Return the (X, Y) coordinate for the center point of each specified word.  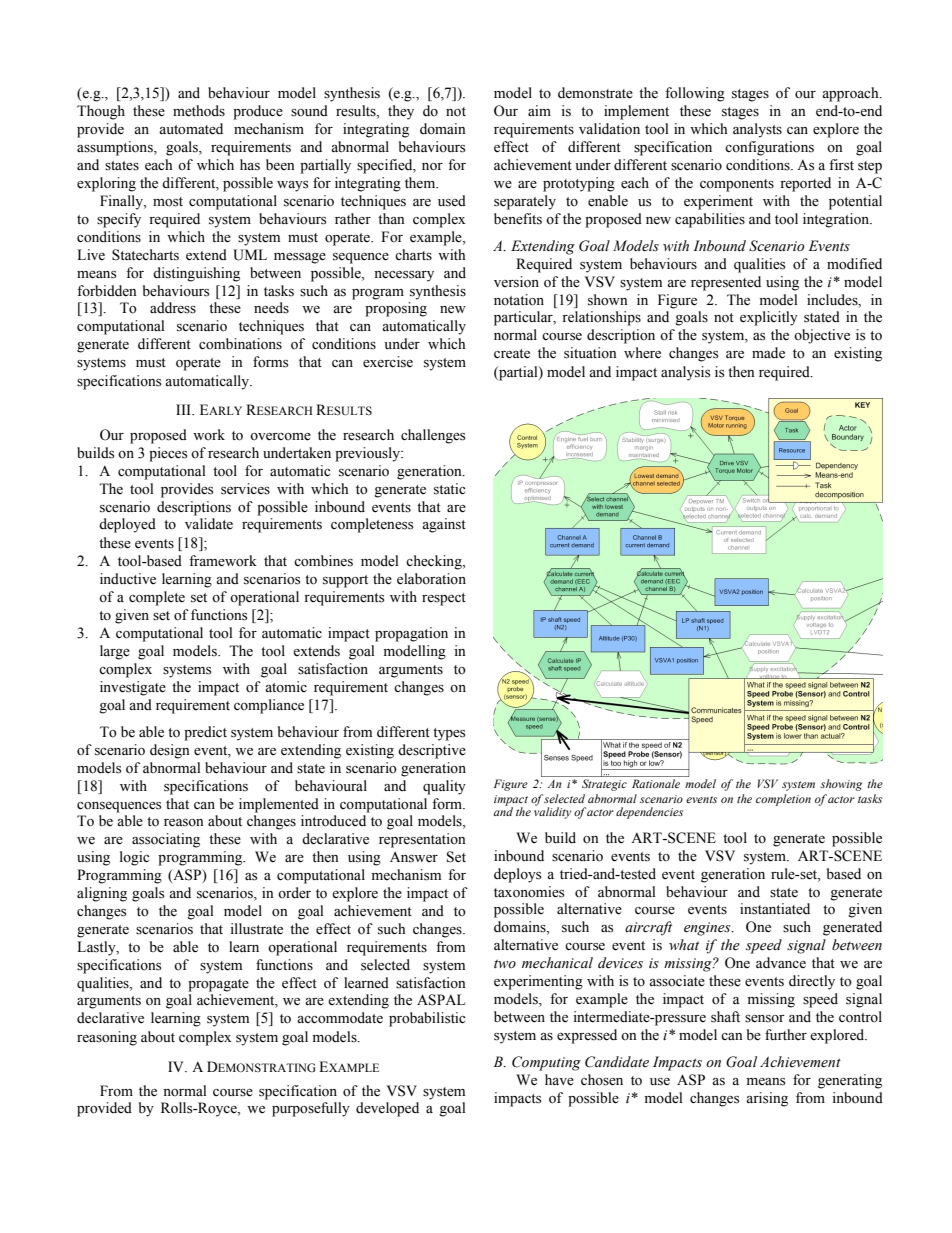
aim (539, 110)
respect (444, 599)
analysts (757, 130)
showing (841, 785)
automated (191, 129)
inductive (128, 579)
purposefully (311, 1109)
